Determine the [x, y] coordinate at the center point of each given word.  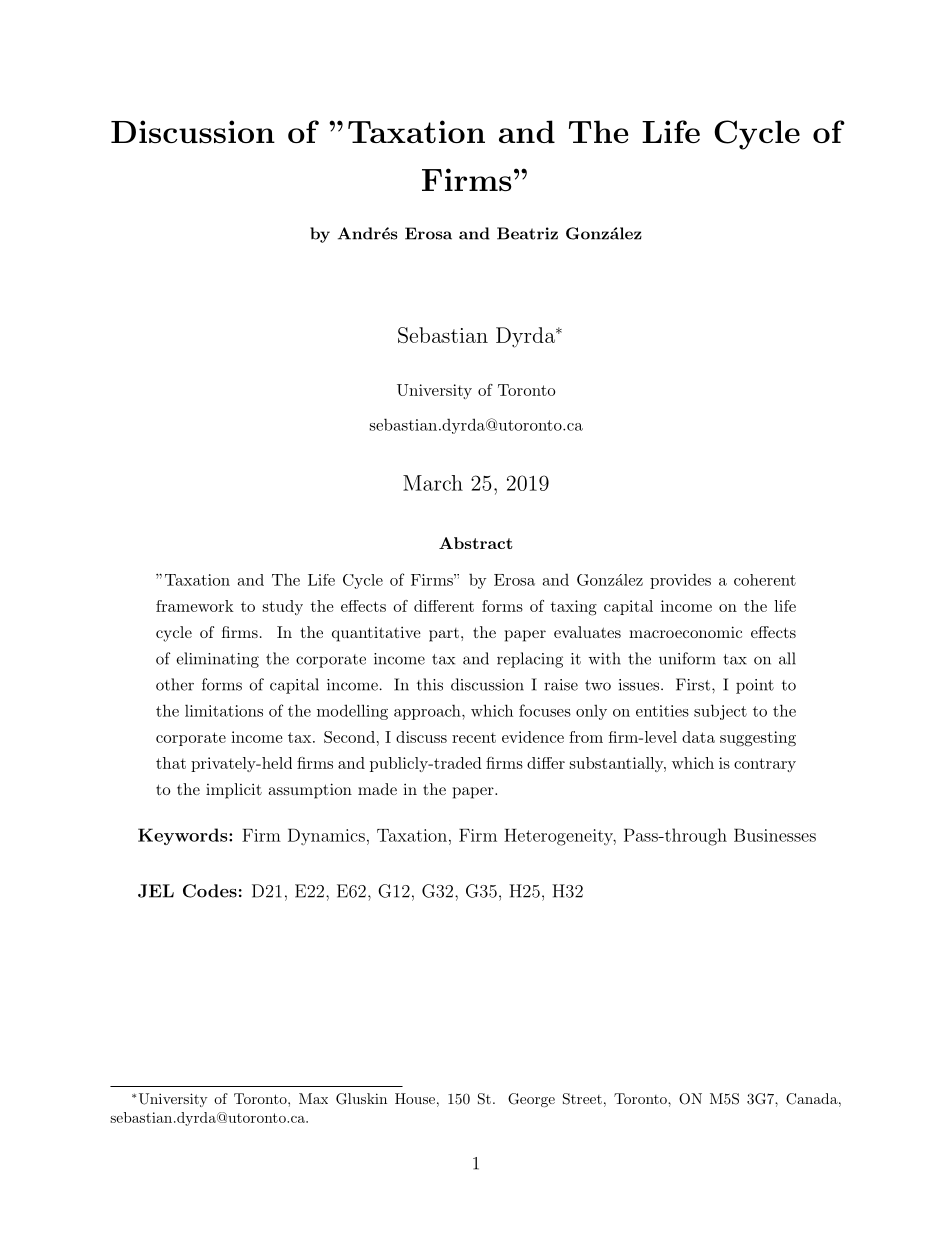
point [755, 686]
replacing [530, 660]
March [433, 483]
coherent [765, 580]
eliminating [217, 660]
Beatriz [527, 233]
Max [313, 1098]
